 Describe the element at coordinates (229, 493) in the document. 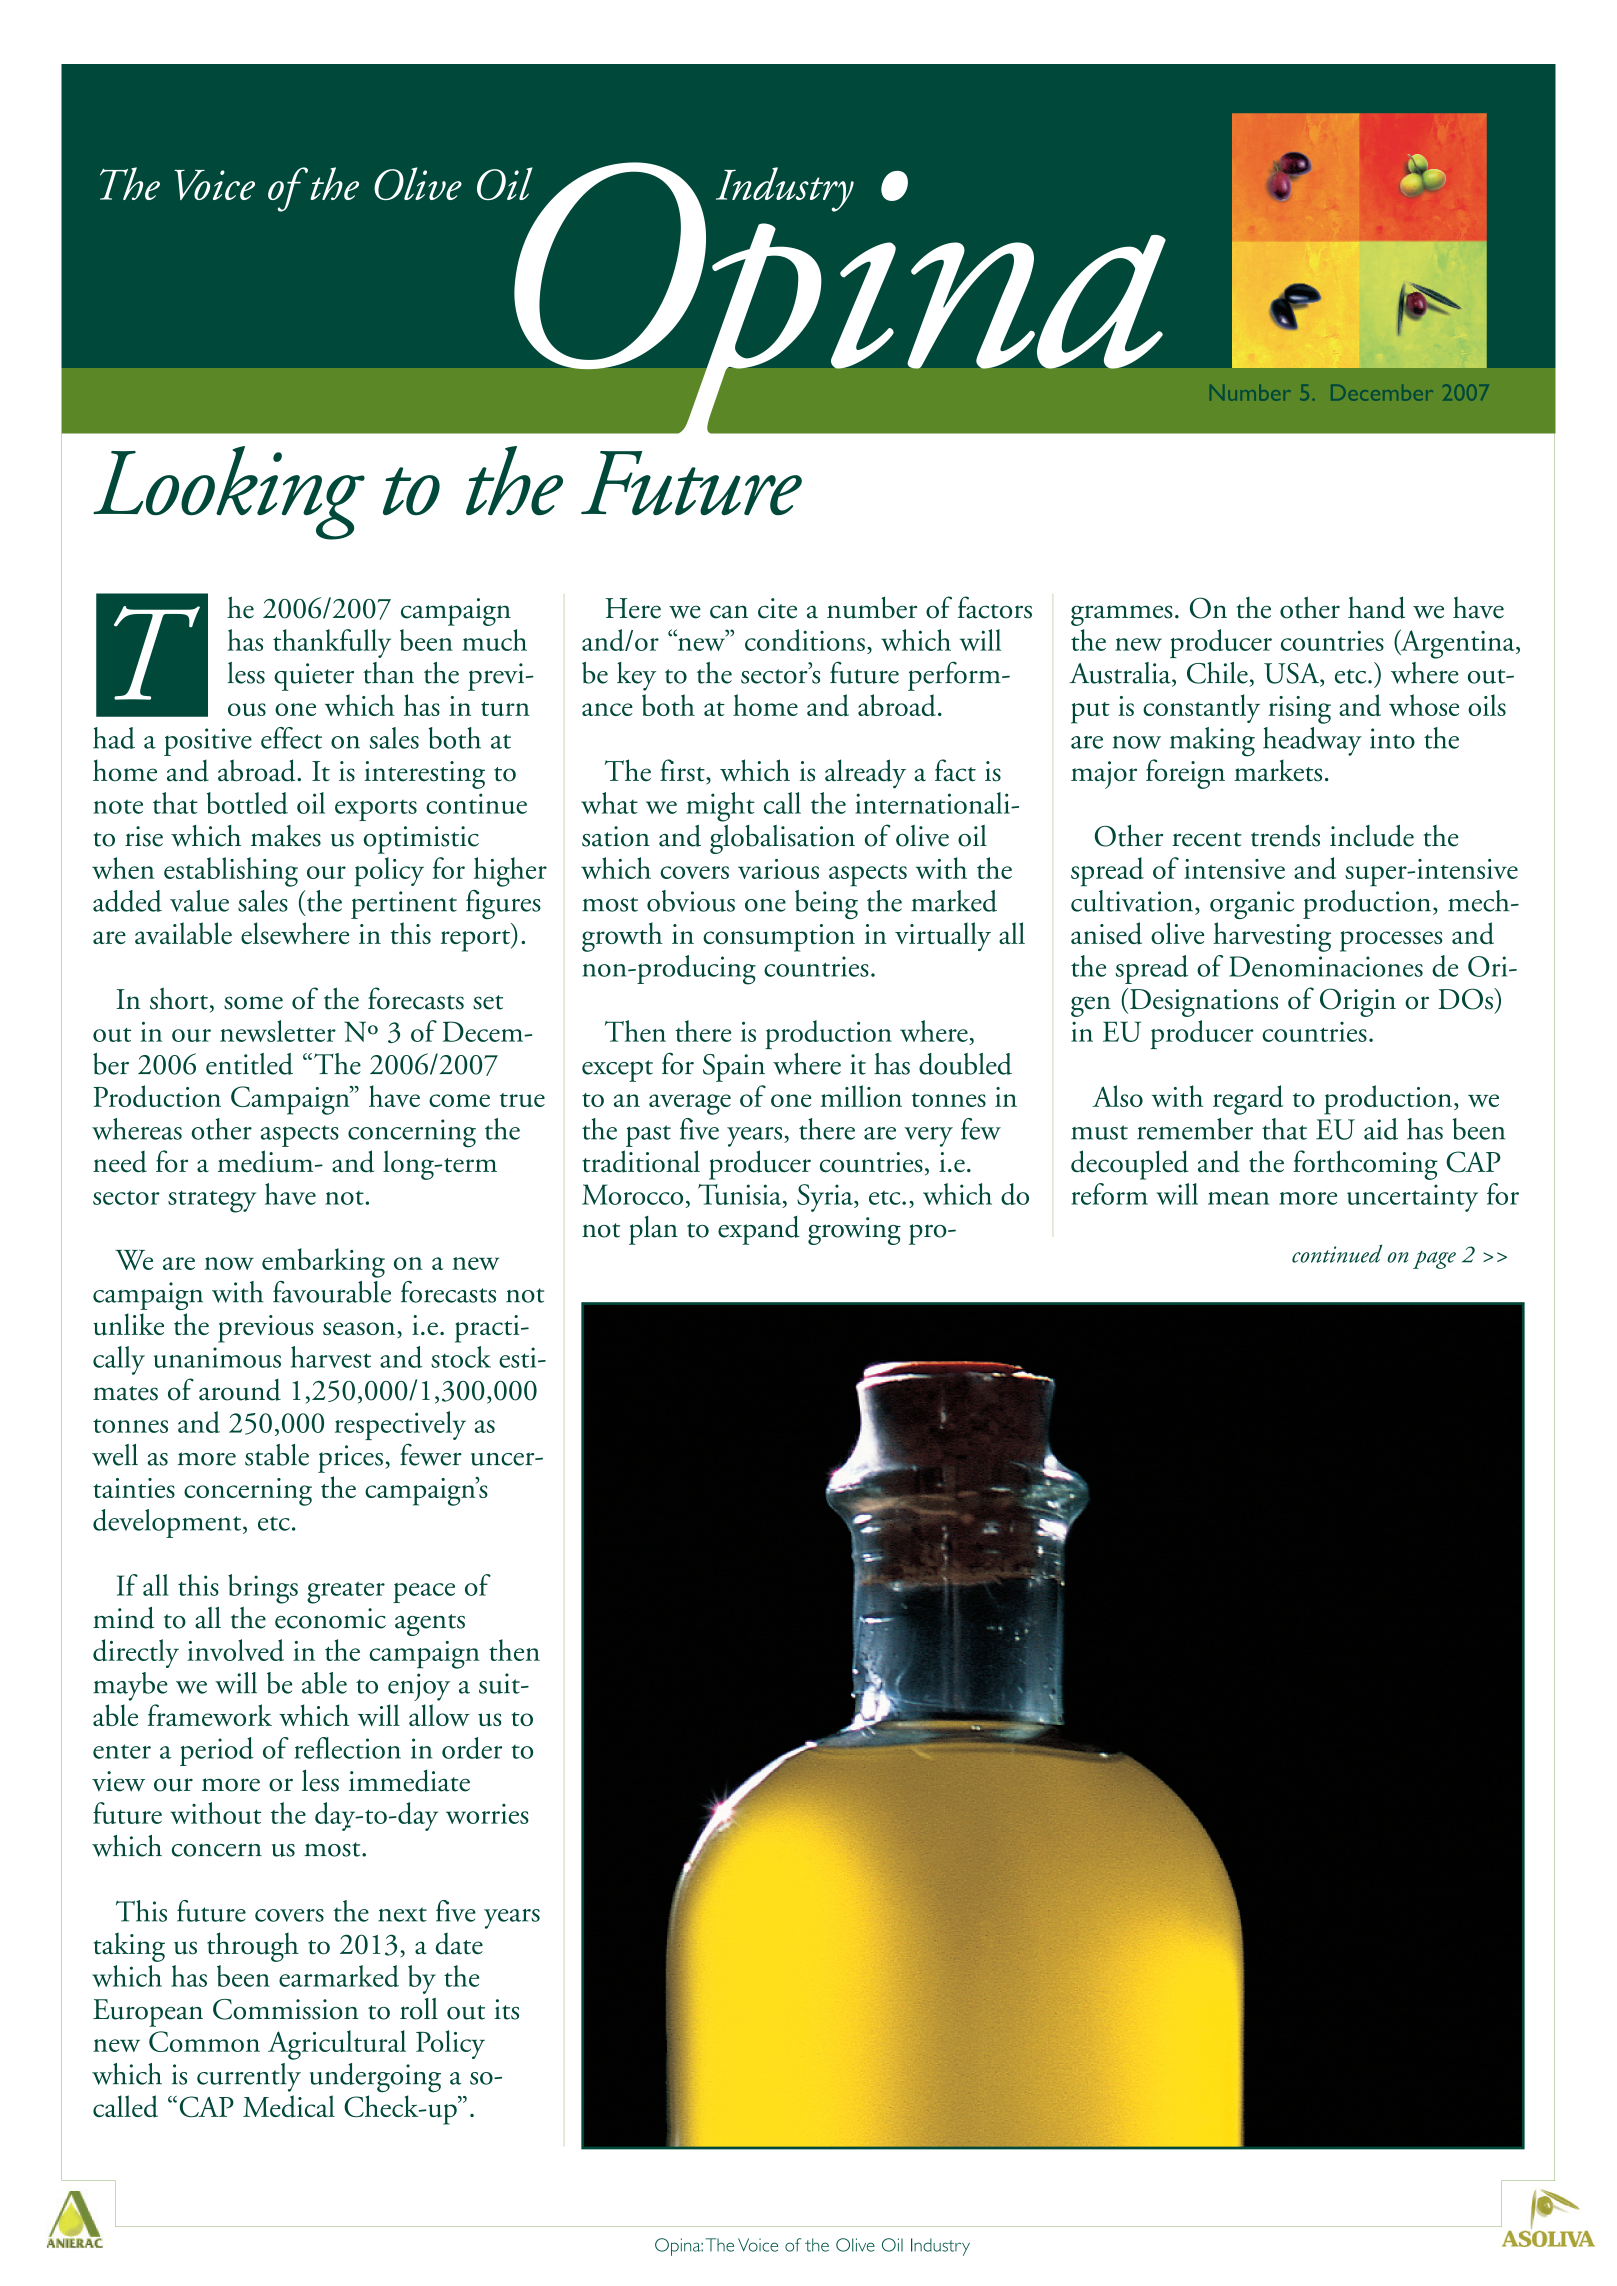

I see `Looking` at that location.
